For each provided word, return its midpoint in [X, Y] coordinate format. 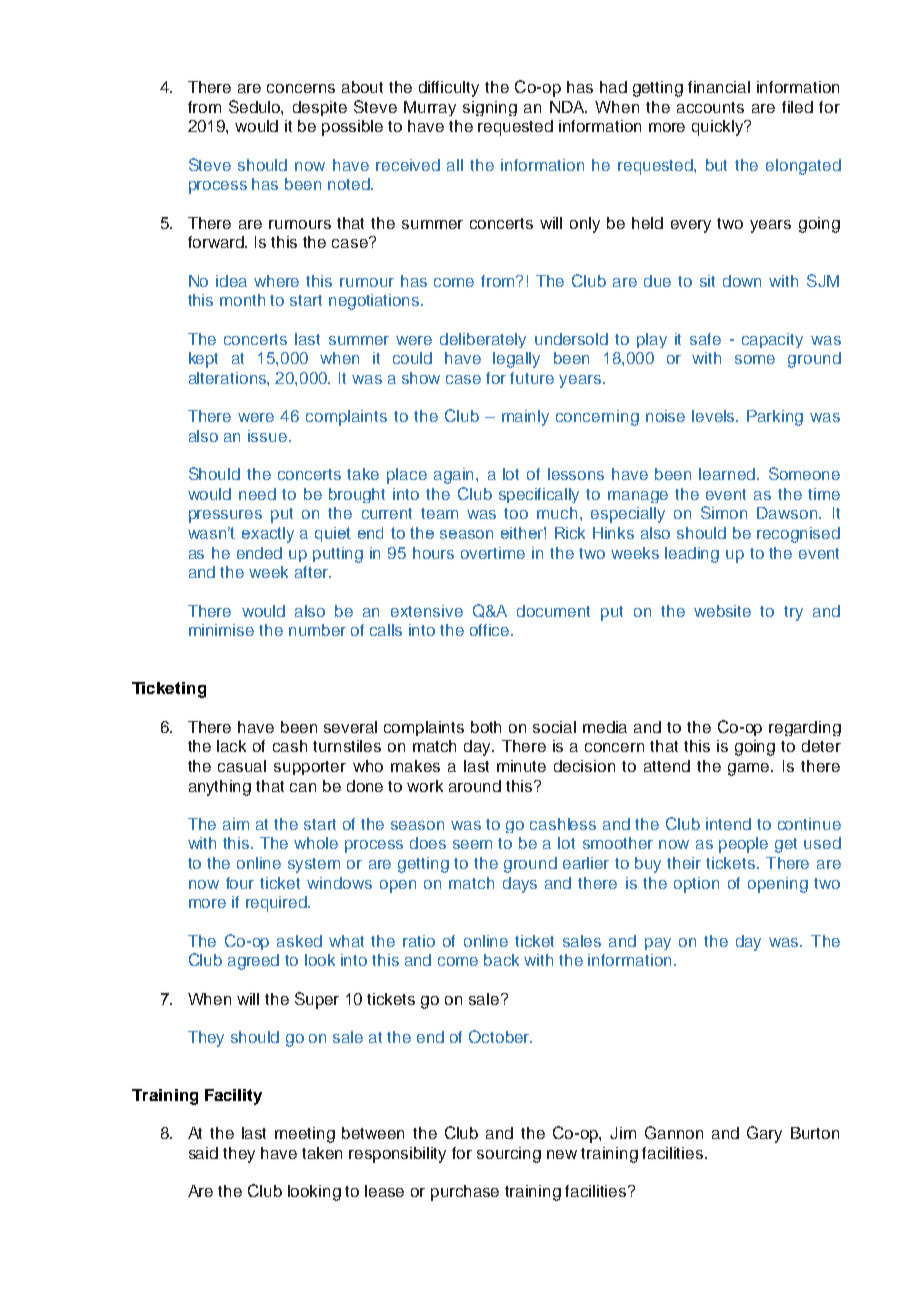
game [750, 769]
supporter [310, 768]
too [516, 513]
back [501, 960]
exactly [268, 535]
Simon [724, 512]
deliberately [483, 340]
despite [320, 108]
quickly [719, 128]
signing [490, 108]
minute [521, 766]
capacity [772, 340]
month [242, 300]
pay [658, 944]
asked [299, 941]
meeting [305, 1135]
